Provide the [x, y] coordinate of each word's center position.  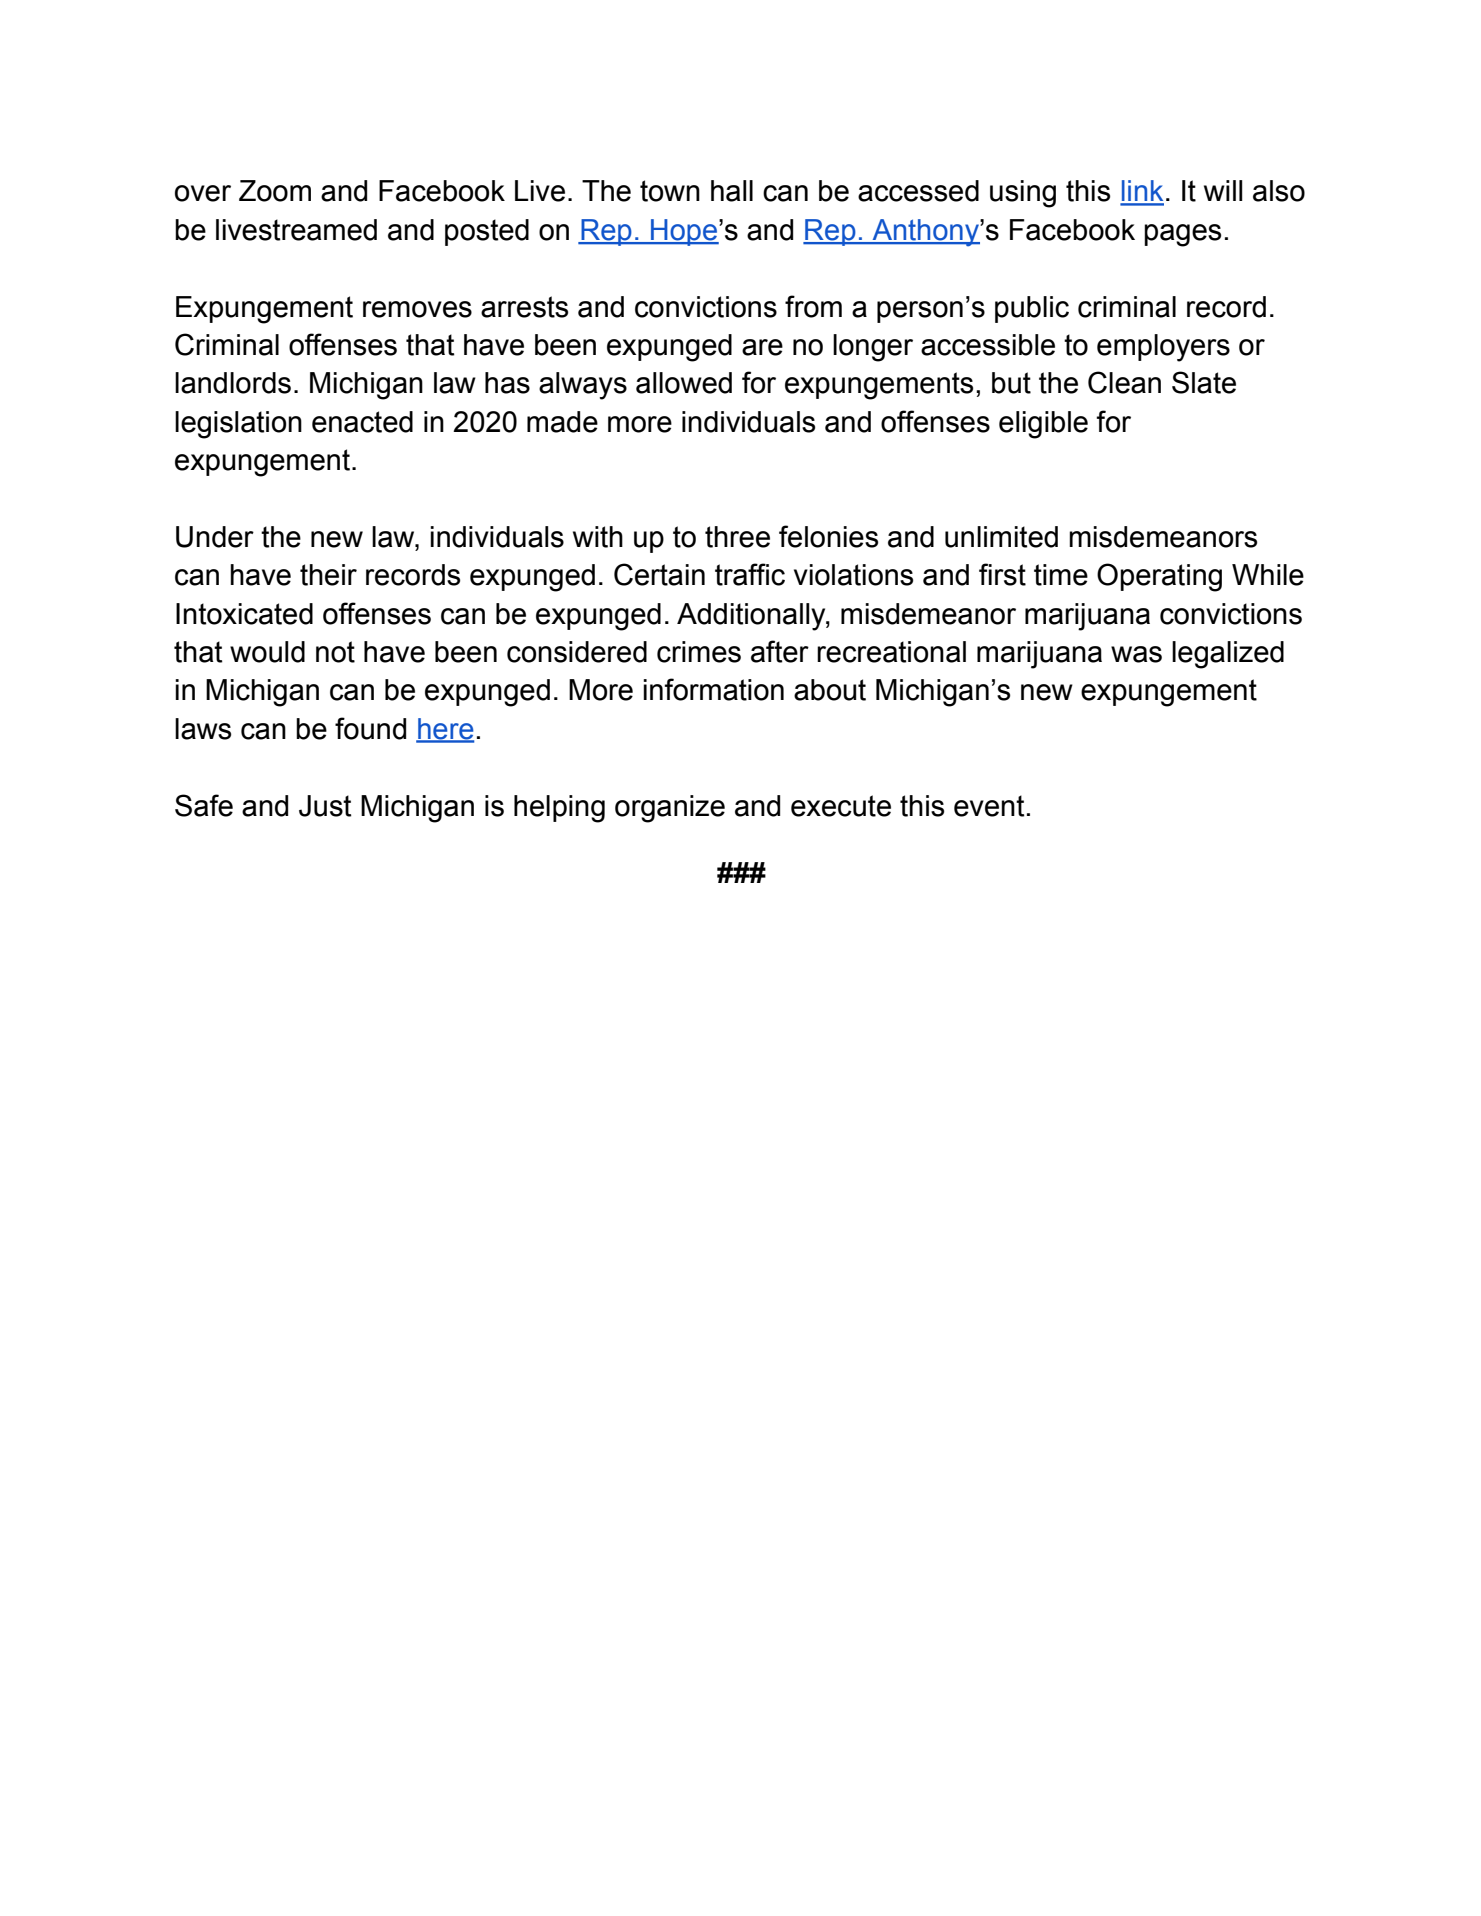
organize [670, 809]
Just [325, 806]
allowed [684, 383]
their [328, 575]
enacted [362, 422]
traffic [750, 574]
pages [1182, 235]
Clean [1124, 382]
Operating [1159, 577]
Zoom [275, 191]
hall [732, 191]
